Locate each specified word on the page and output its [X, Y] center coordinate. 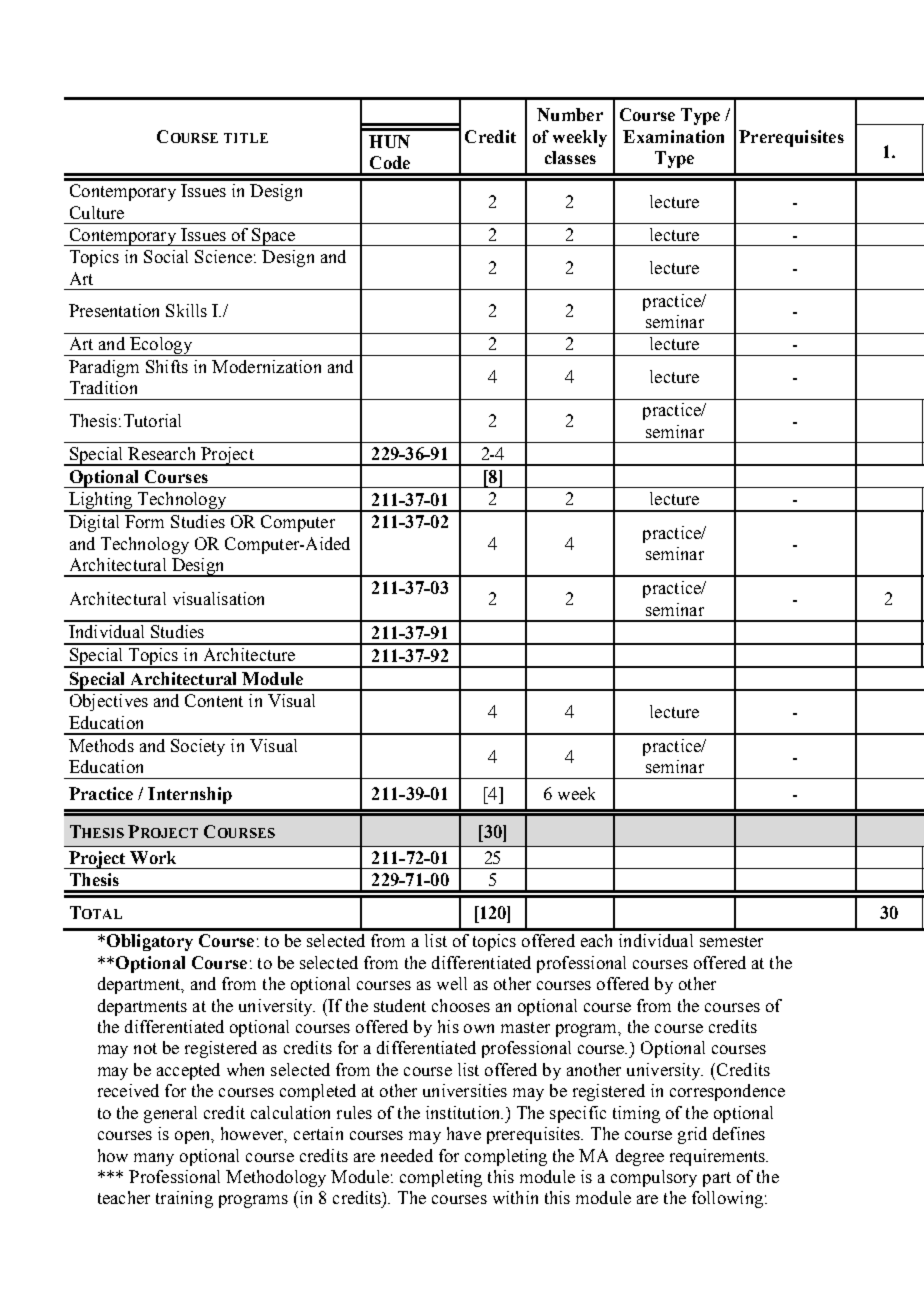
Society [198, 747]
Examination [673, 136]
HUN [389, 141]
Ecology [161, 346]
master [525, 1027]
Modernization [266, 366]
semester [731, 941]
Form [144, 521]
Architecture [249, 654]
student [400, 1005]
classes [570, 157]
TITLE [246, 138]
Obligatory [148, 942]
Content [214, 700]
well [452, 983]
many [154, 1159]
